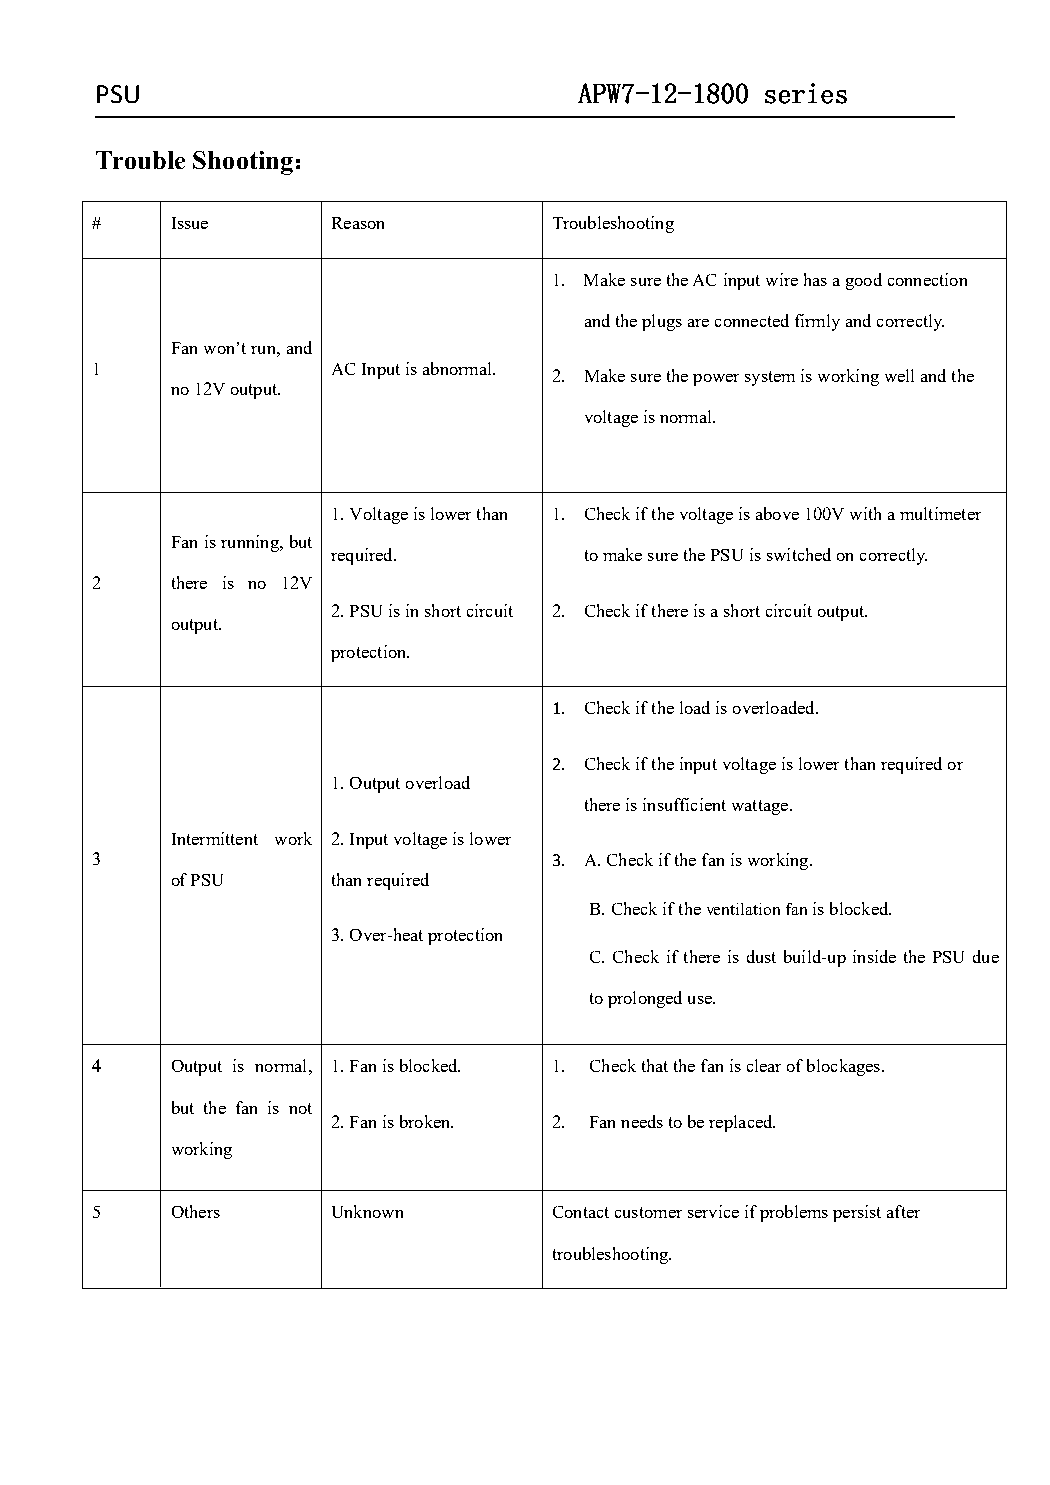  I want to click on Unknown, so click(367, 1211).
